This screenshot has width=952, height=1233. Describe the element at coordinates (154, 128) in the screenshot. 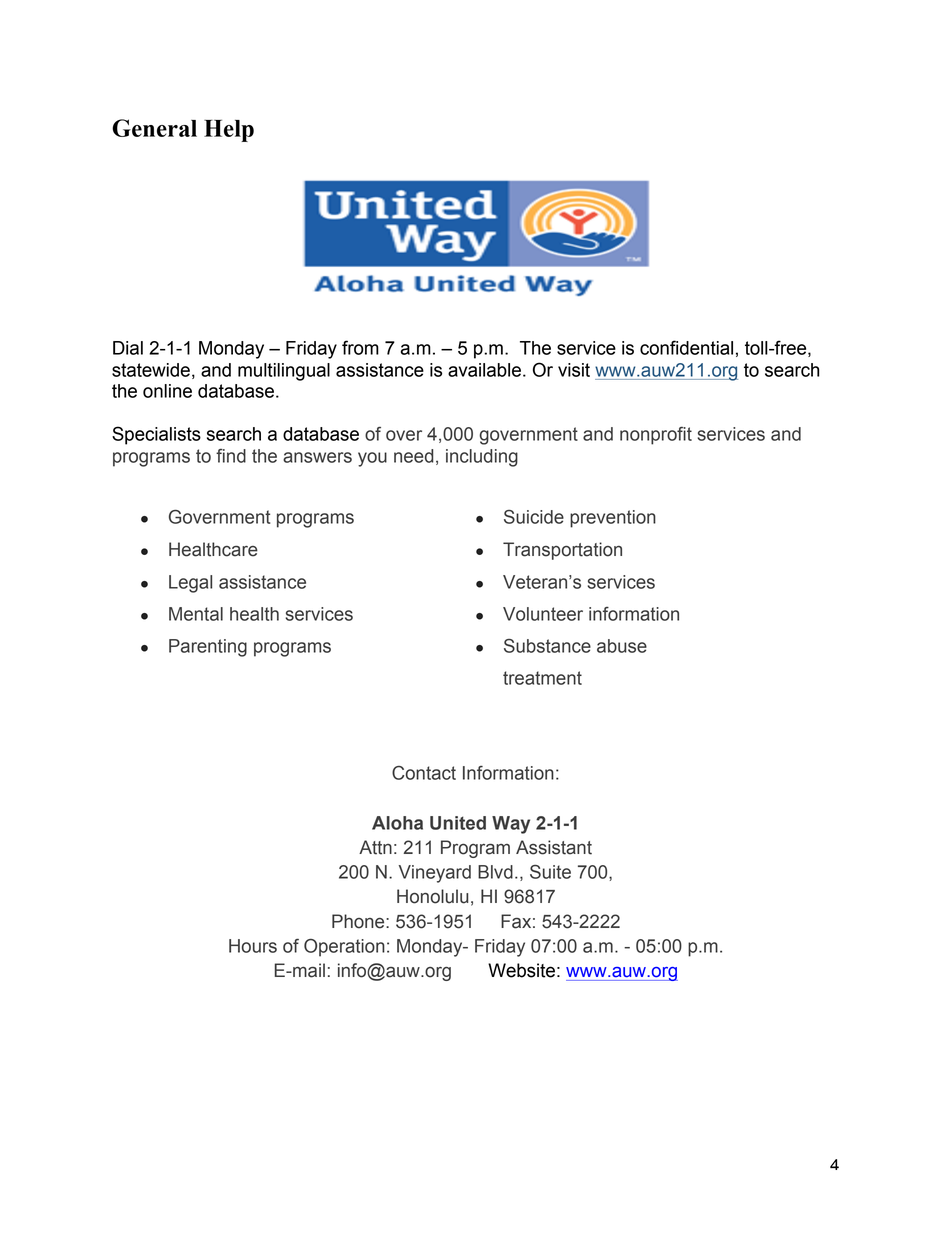

I see `General` at that location.
